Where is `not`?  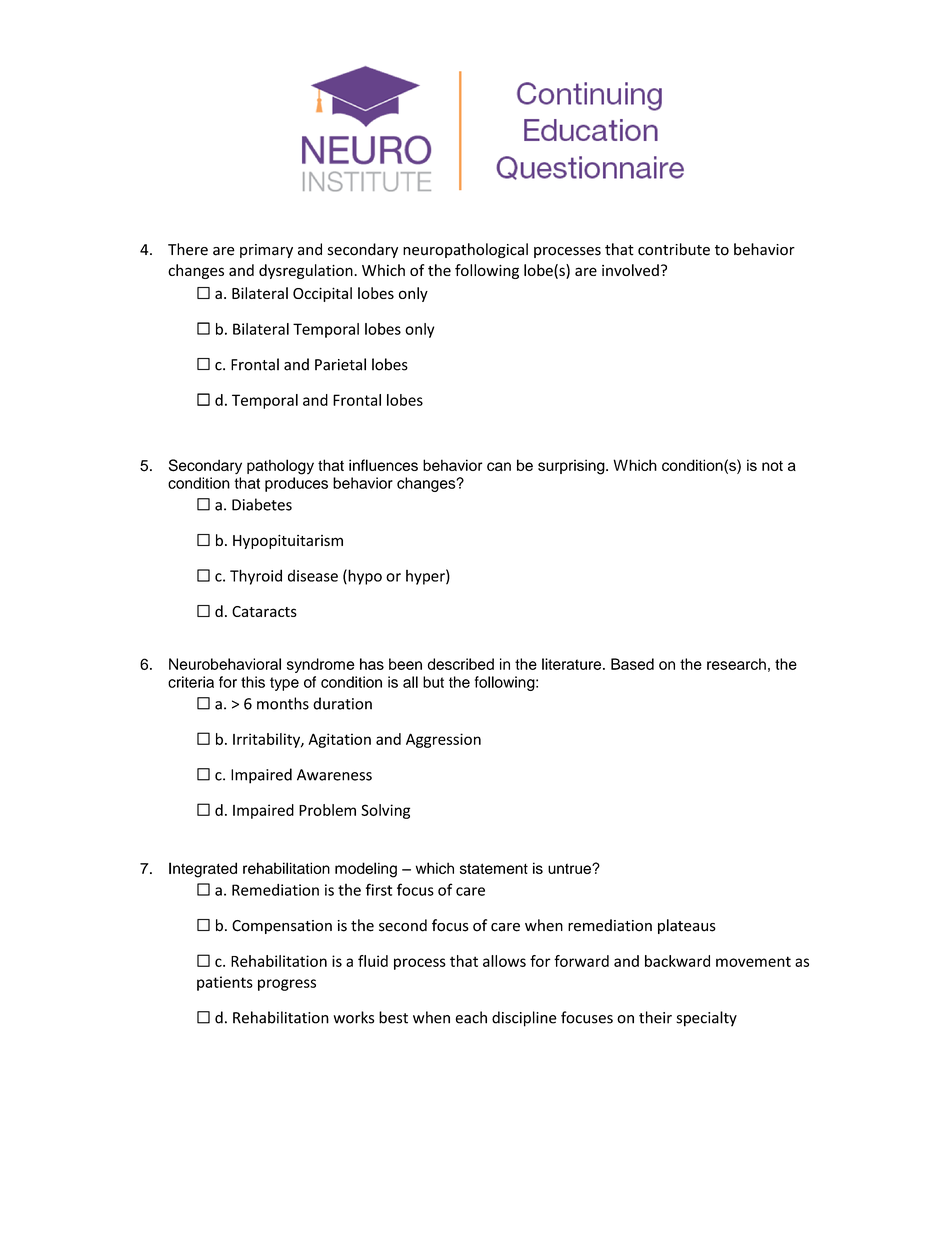 not is located at coordinates (772, 466).
